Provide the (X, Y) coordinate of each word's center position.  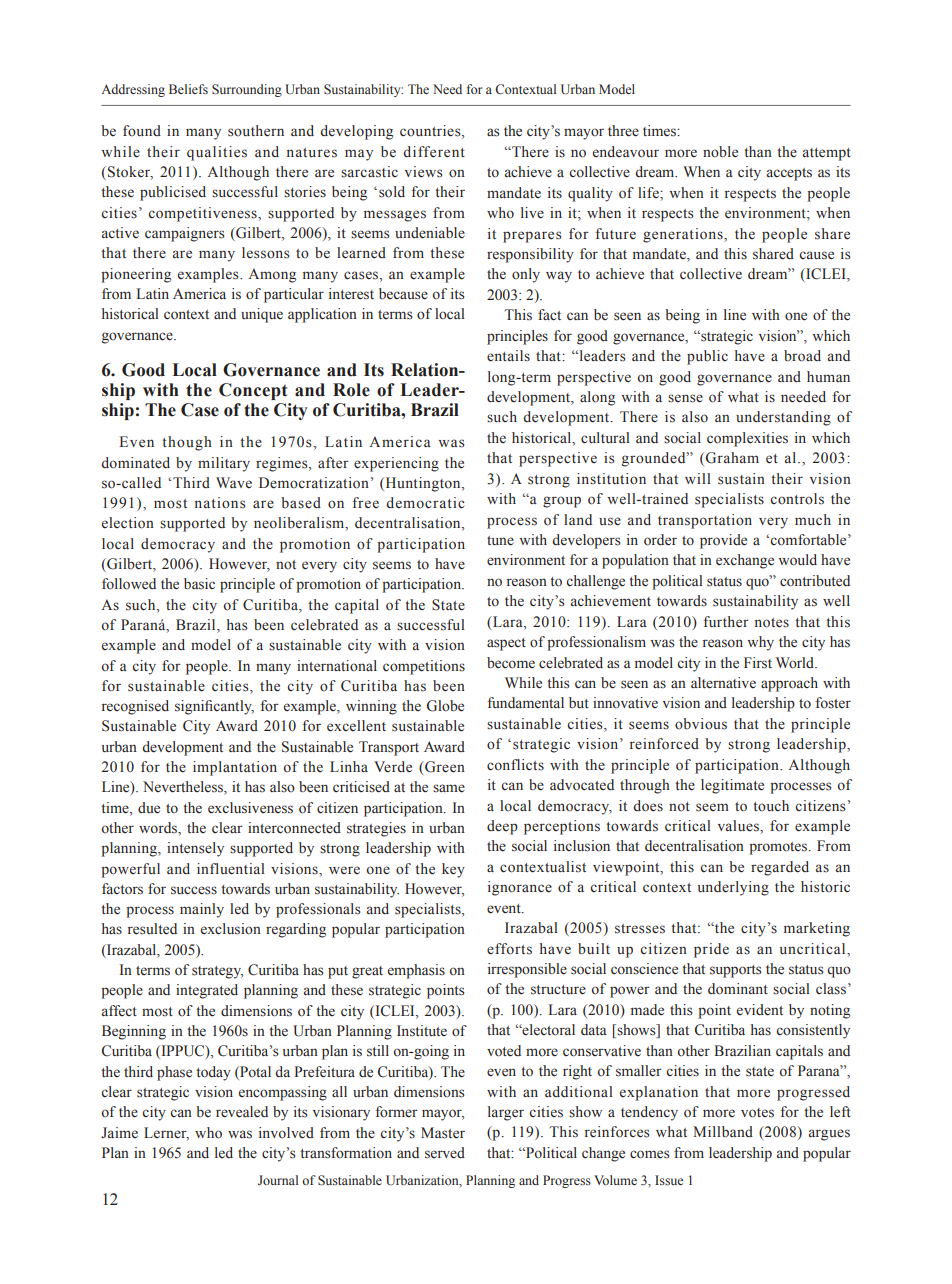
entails (508, 356)
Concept (253, 391)
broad (802, 356)
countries (431, 132)
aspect (506, 644)
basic (199, 584)
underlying (733, 888)
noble (720, 152)
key (453, 870)
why (760, 643)
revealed (242, 1112)
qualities (217, 153)
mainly (202, 910)
